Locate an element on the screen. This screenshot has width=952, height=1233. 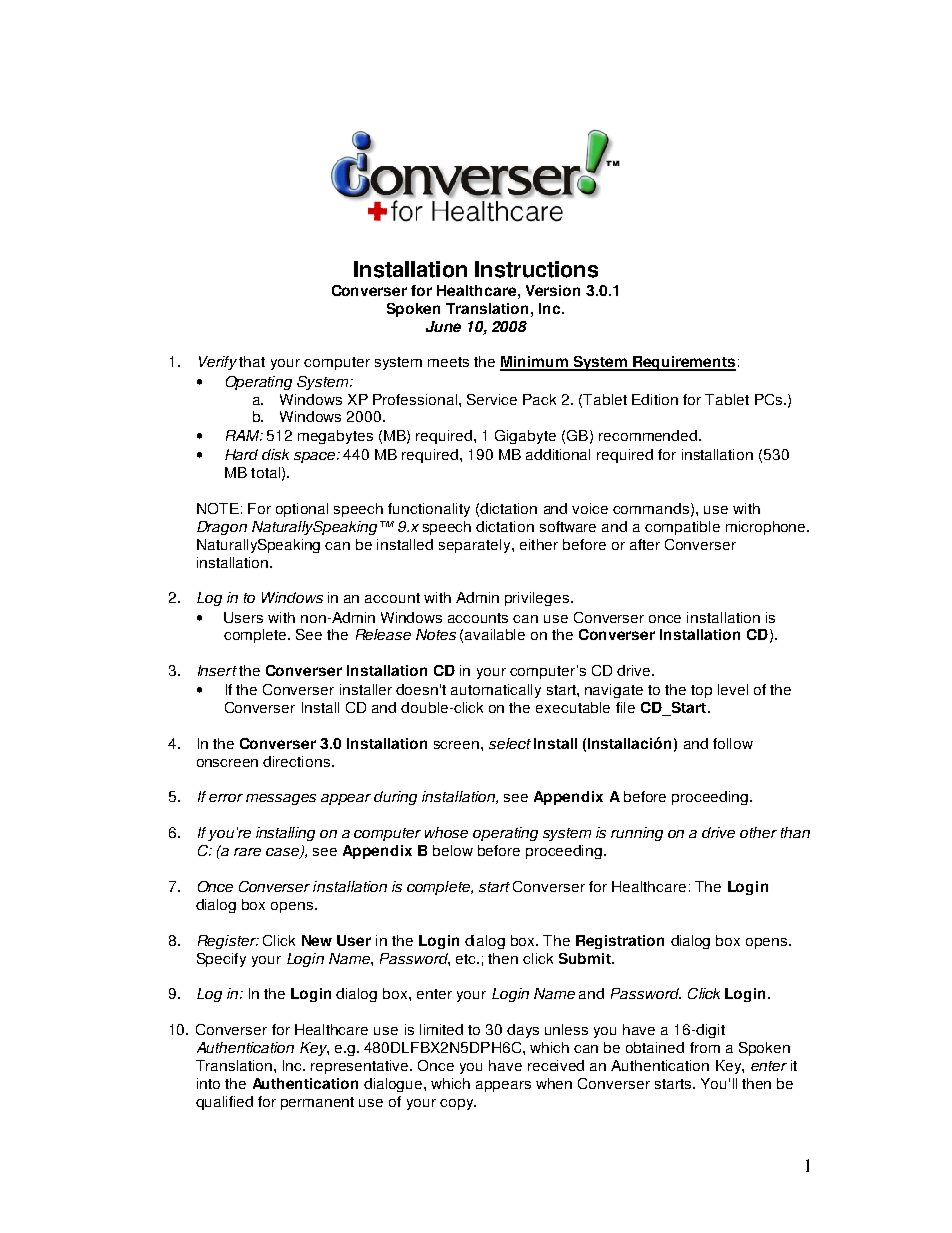
from is located at coordinates (705, 1047).
